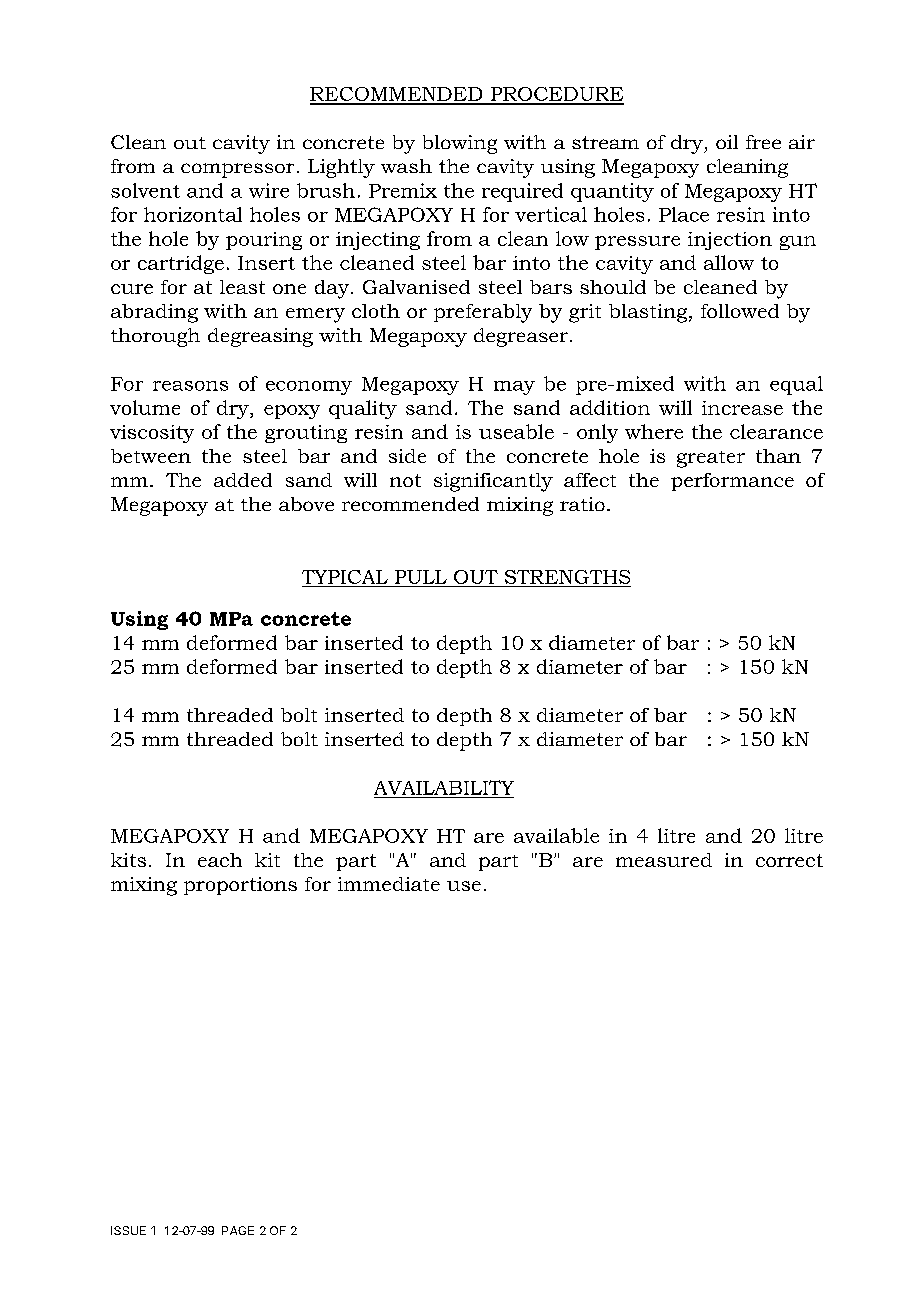  I want to click on ISSUE, so click(128, 1230).
